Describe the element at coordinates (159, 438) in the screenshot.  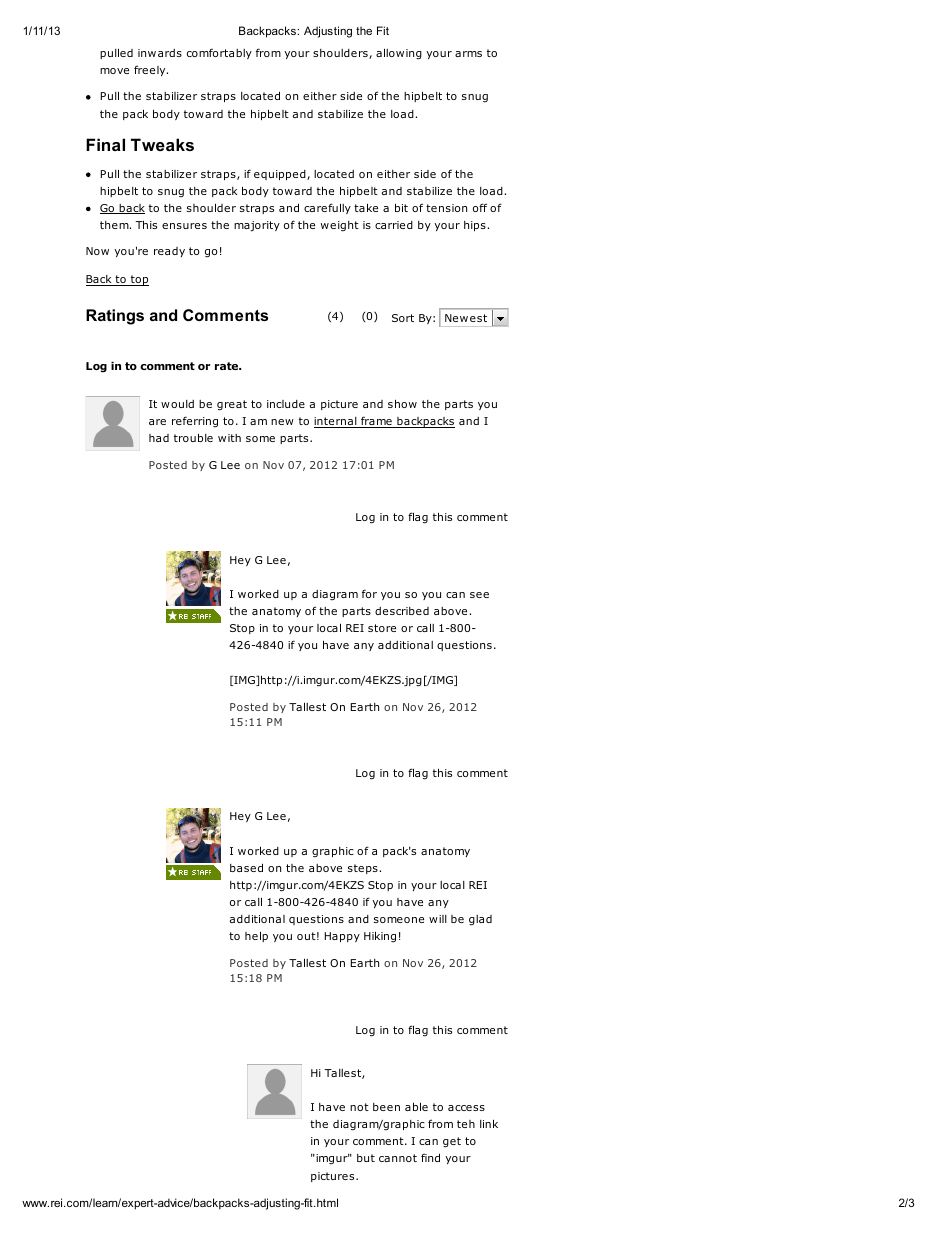
I see `had` at that location.
